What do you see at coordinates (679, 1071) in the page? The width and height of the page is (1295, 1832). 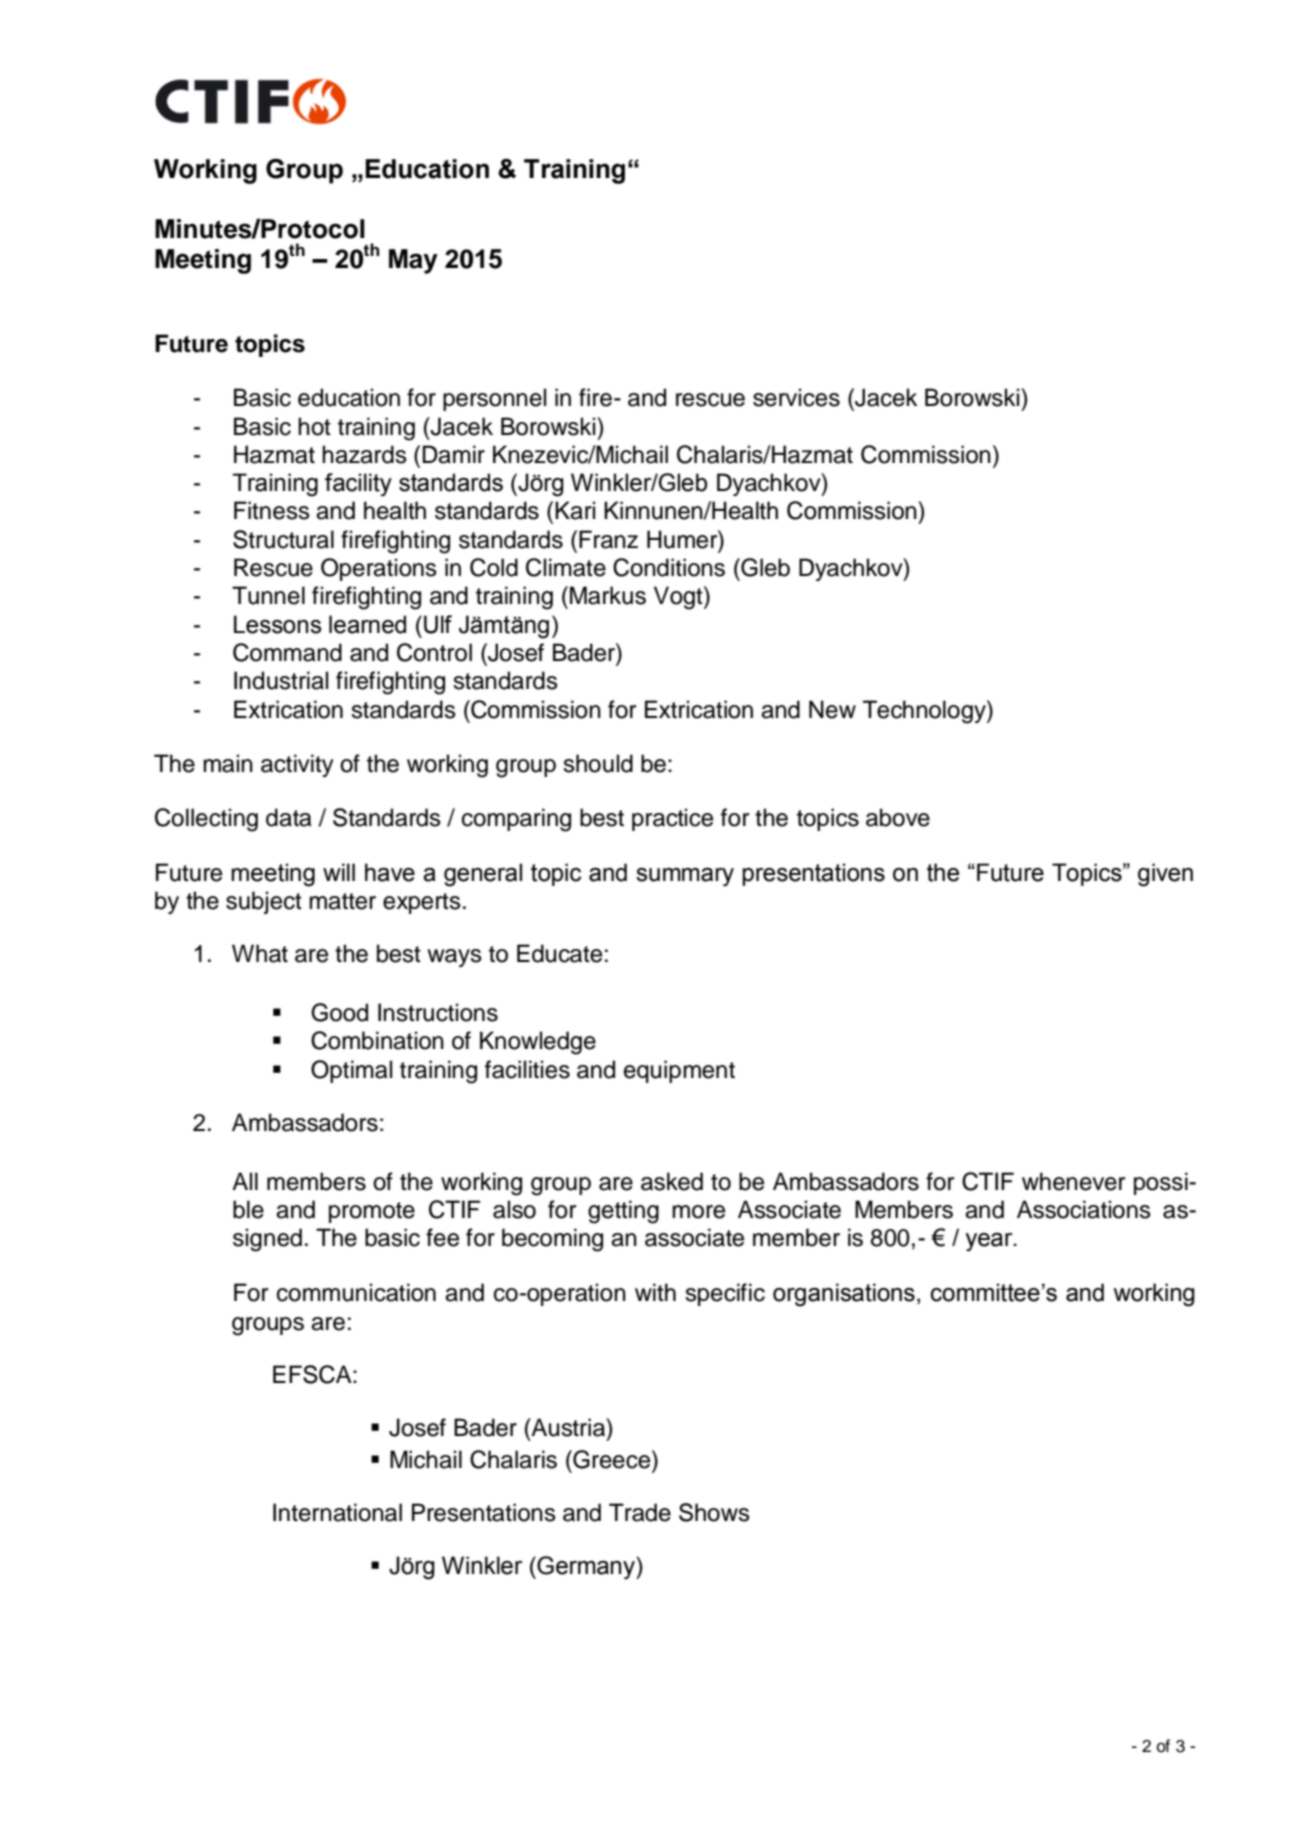 I see `equipment` at bounding box center [679, 1071].
